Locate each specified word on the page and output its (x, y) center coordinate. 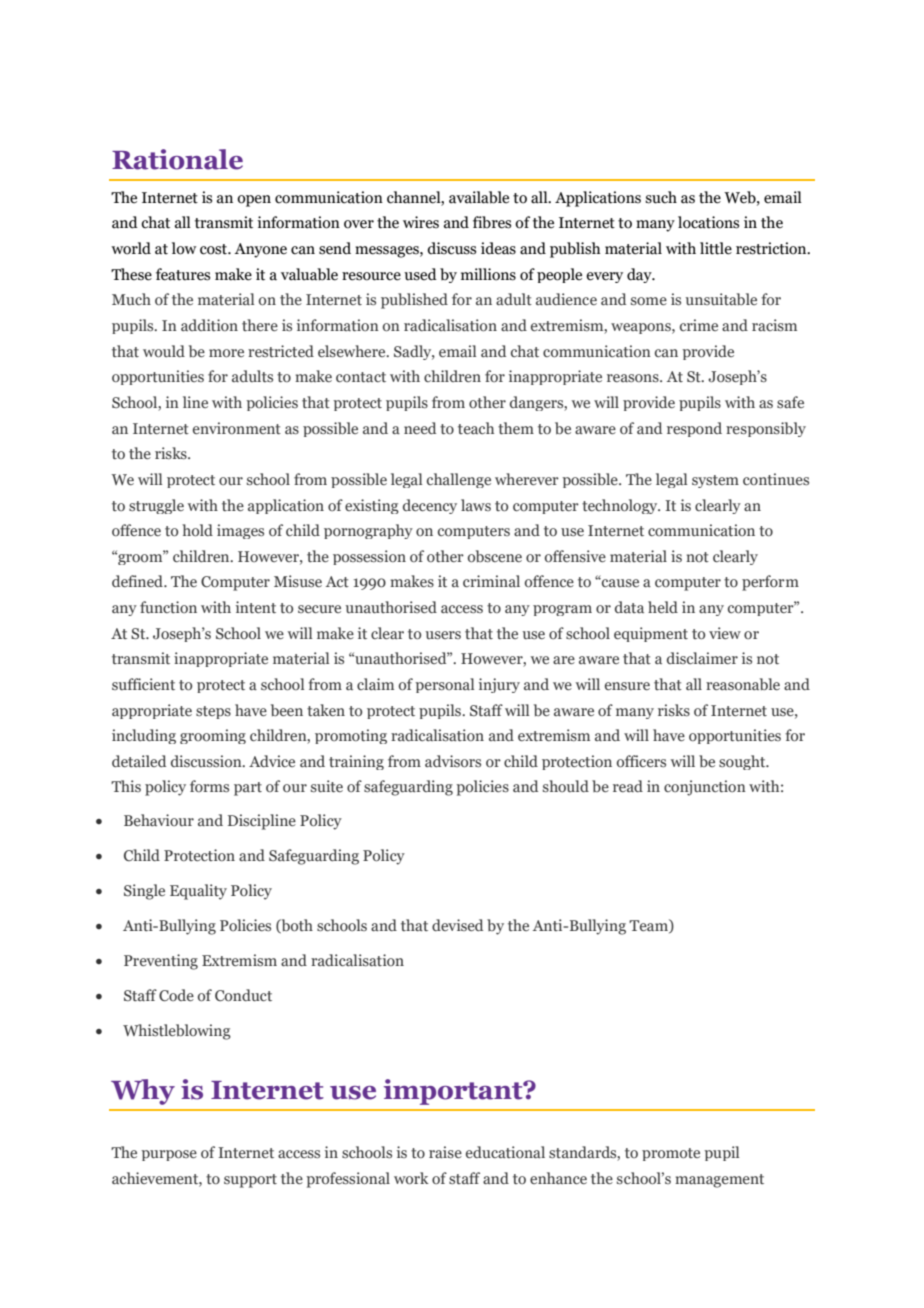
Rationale (177, 159)
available (479, 197)
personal (444, 685)
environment (237, 428)
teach (476, 428)
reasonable (743, 684)
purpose (169, 1155)
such (661, 197)
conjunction (705, 788)
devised (457, 925)
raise (445, 1152)
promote (671, 1154)
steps (213, 712)
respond (694, 429)
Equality (198, 892)
